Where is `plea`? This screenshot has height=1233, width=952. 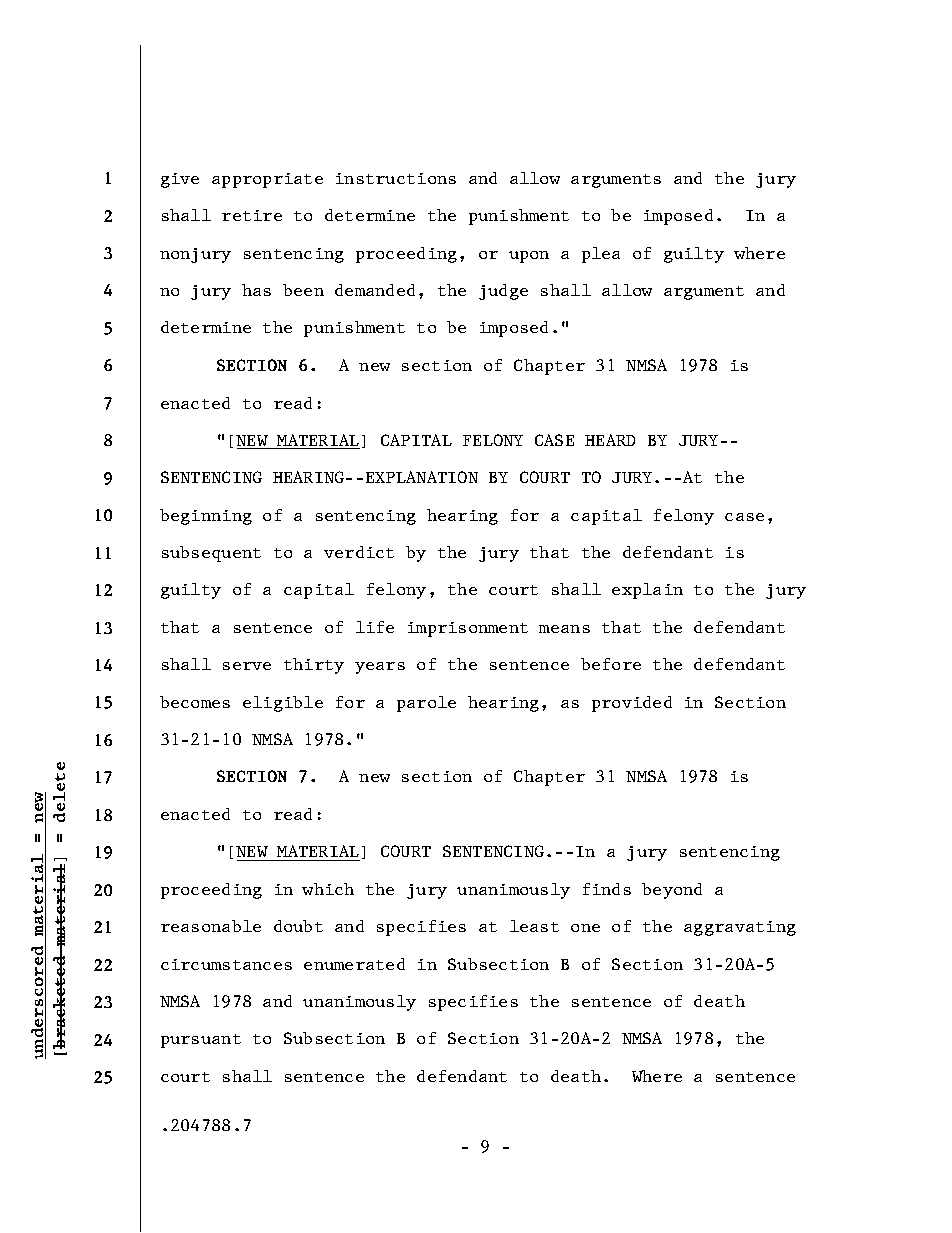 plea is located at coordinates (601, 255).
